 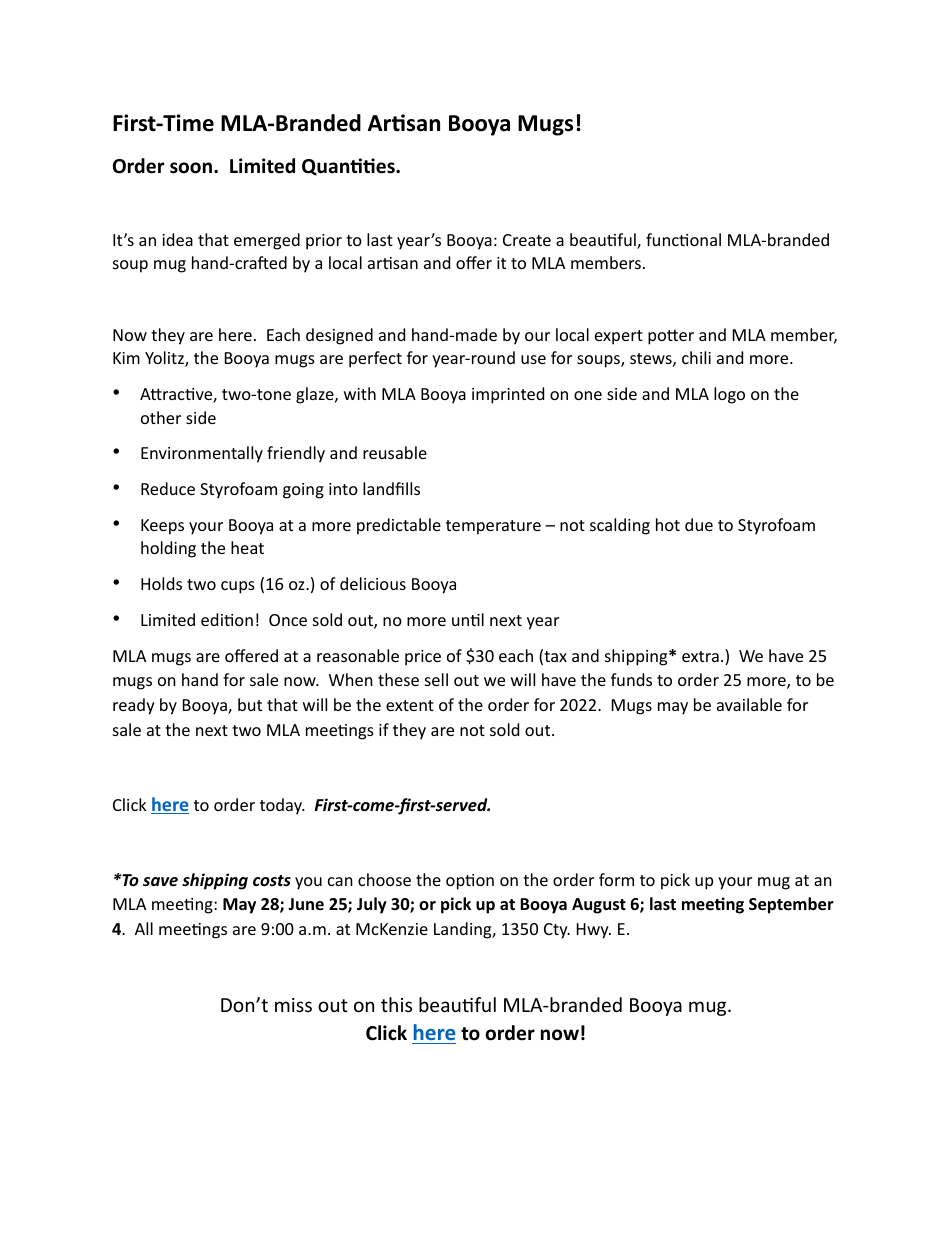 I want to click on logo, so click(x=729, y=395).
